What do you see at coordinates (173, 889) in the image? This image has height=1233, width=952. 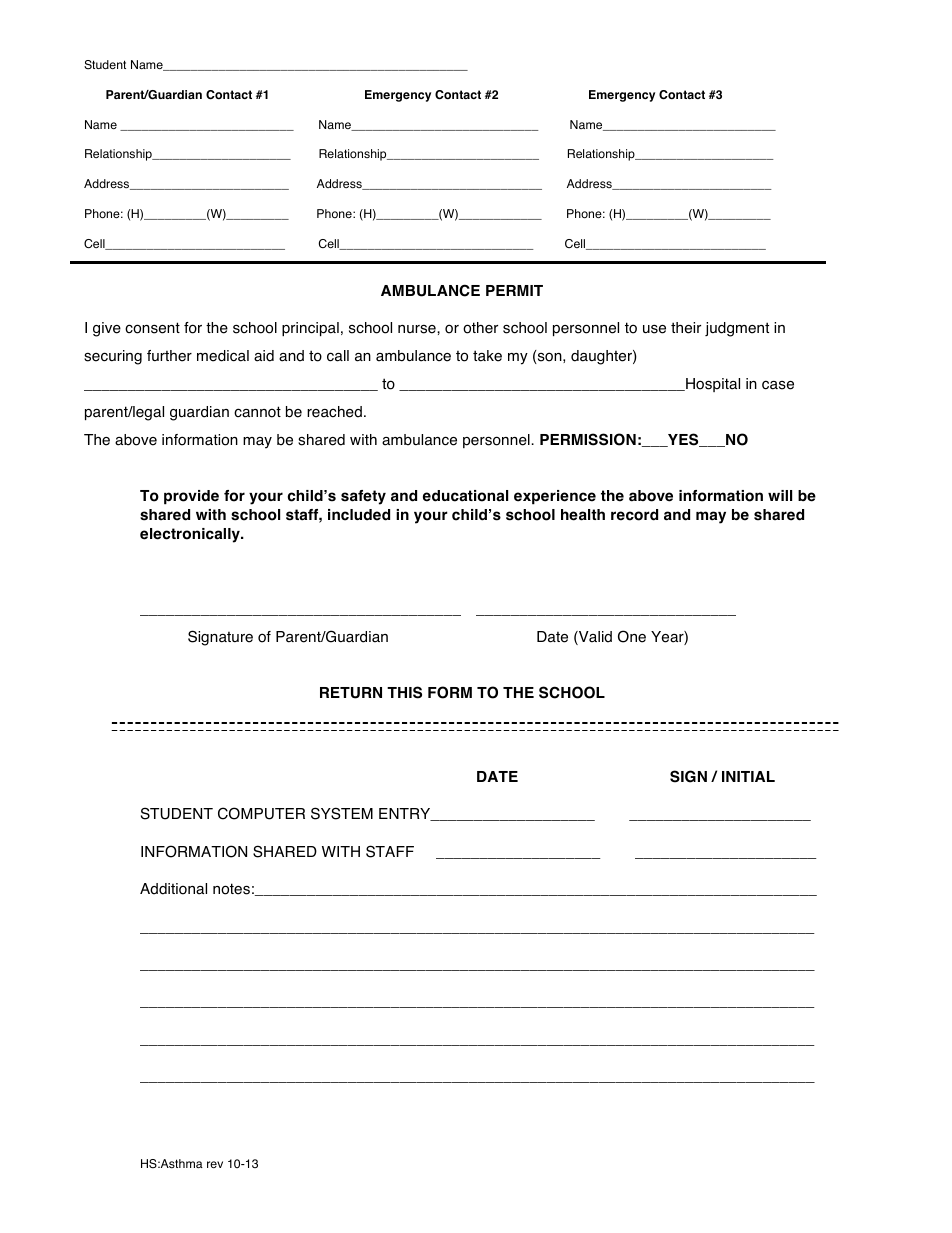 I see `Additional` at bounding box center [173, 889].
